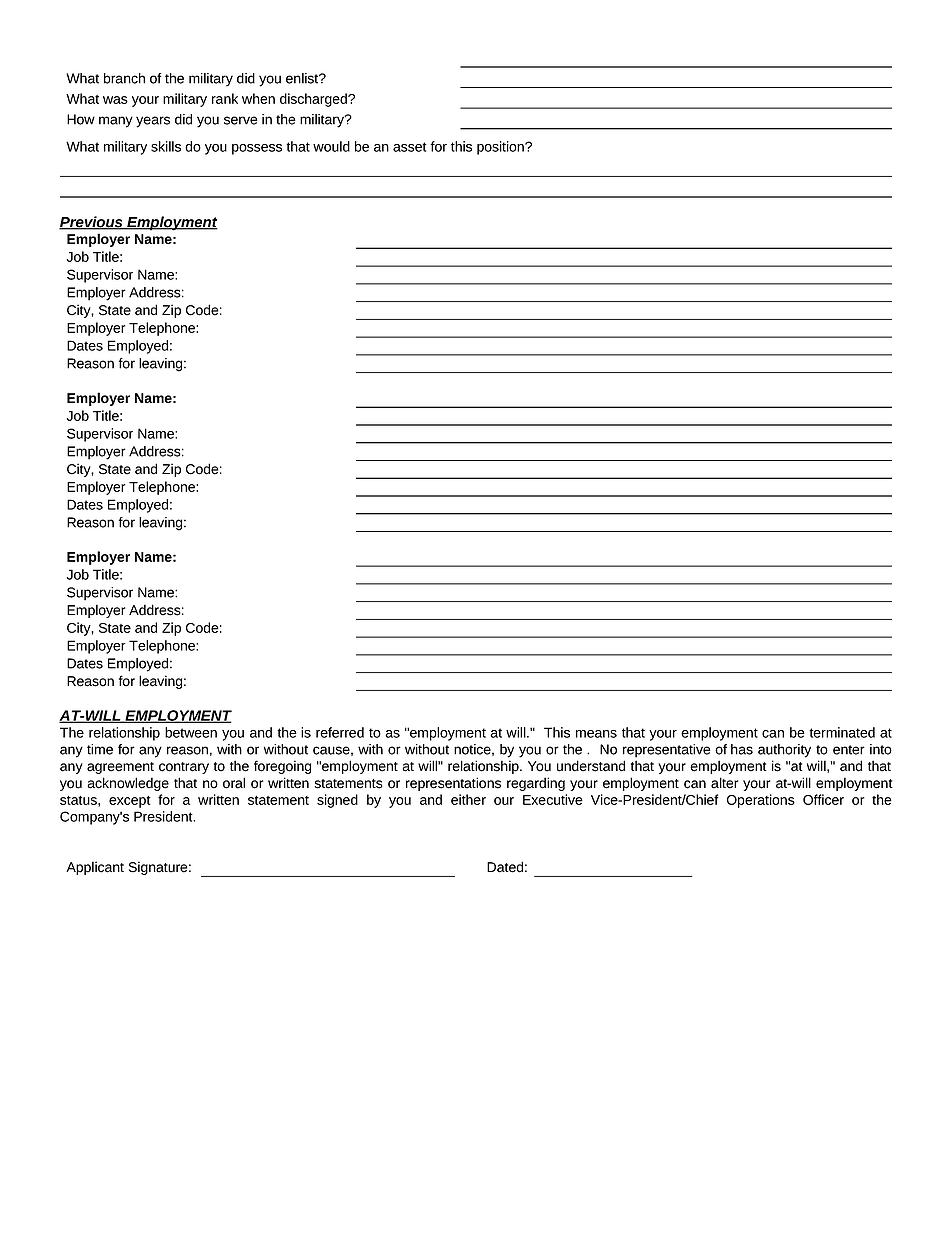 The image size is (952, 1233). What do you see at coordinates (842, 732) in the screenshot?
I see `terminated` at bounding box center [842, 732].
